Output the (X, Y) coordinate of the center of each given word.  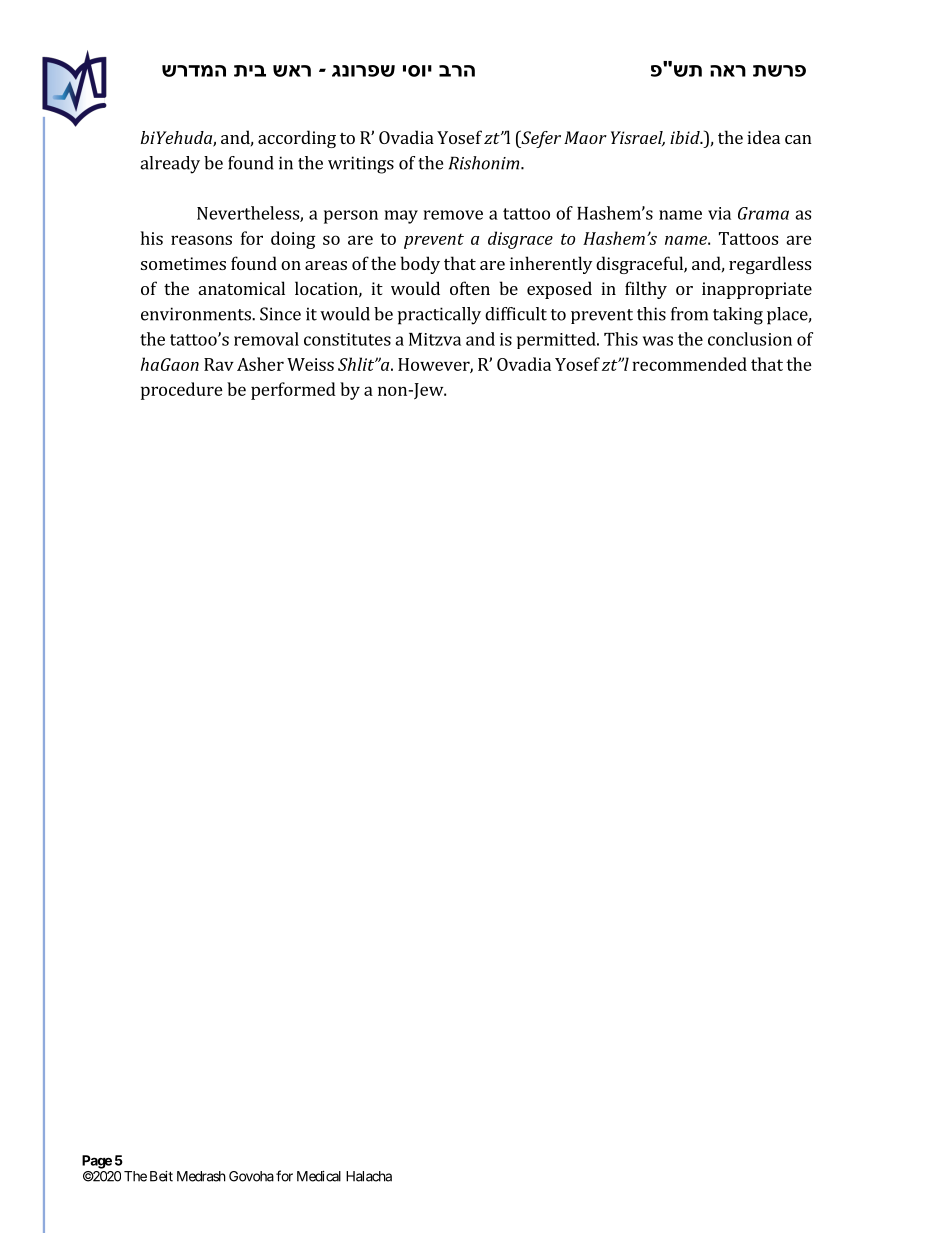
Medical (319, 1176)
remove (453, 215)
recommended (689, 364)
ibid (686, 137)
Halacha (369, 1176)
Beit (161, 1176)
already (170, 165)
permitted (557, 340)
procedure (182, 391)
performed (293, 391)
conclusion (750, 339)
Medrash (201, 1176)
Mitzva (435, 339)
